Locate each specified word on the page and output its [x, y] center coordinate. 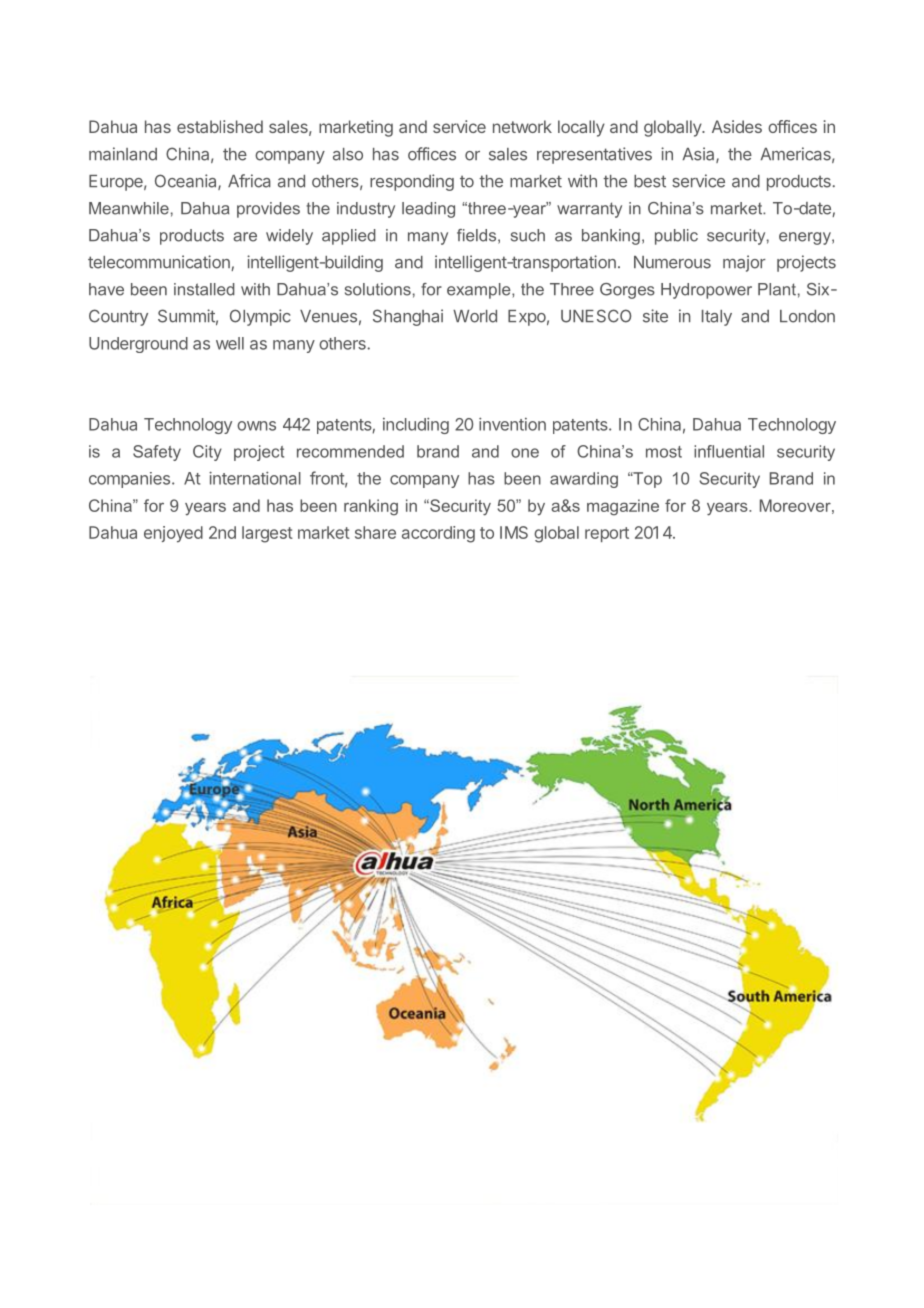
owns [256, 426]
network [522, 126]
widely [289, 237]
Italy [717, 318]
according [438, 534]
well [230, 343]
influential [729, 451]
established [220, 126]
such [528, 235]
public [676, 237]
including [416, 425]
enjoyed [173, 534]
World [475, 316]
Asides [737, 126]
